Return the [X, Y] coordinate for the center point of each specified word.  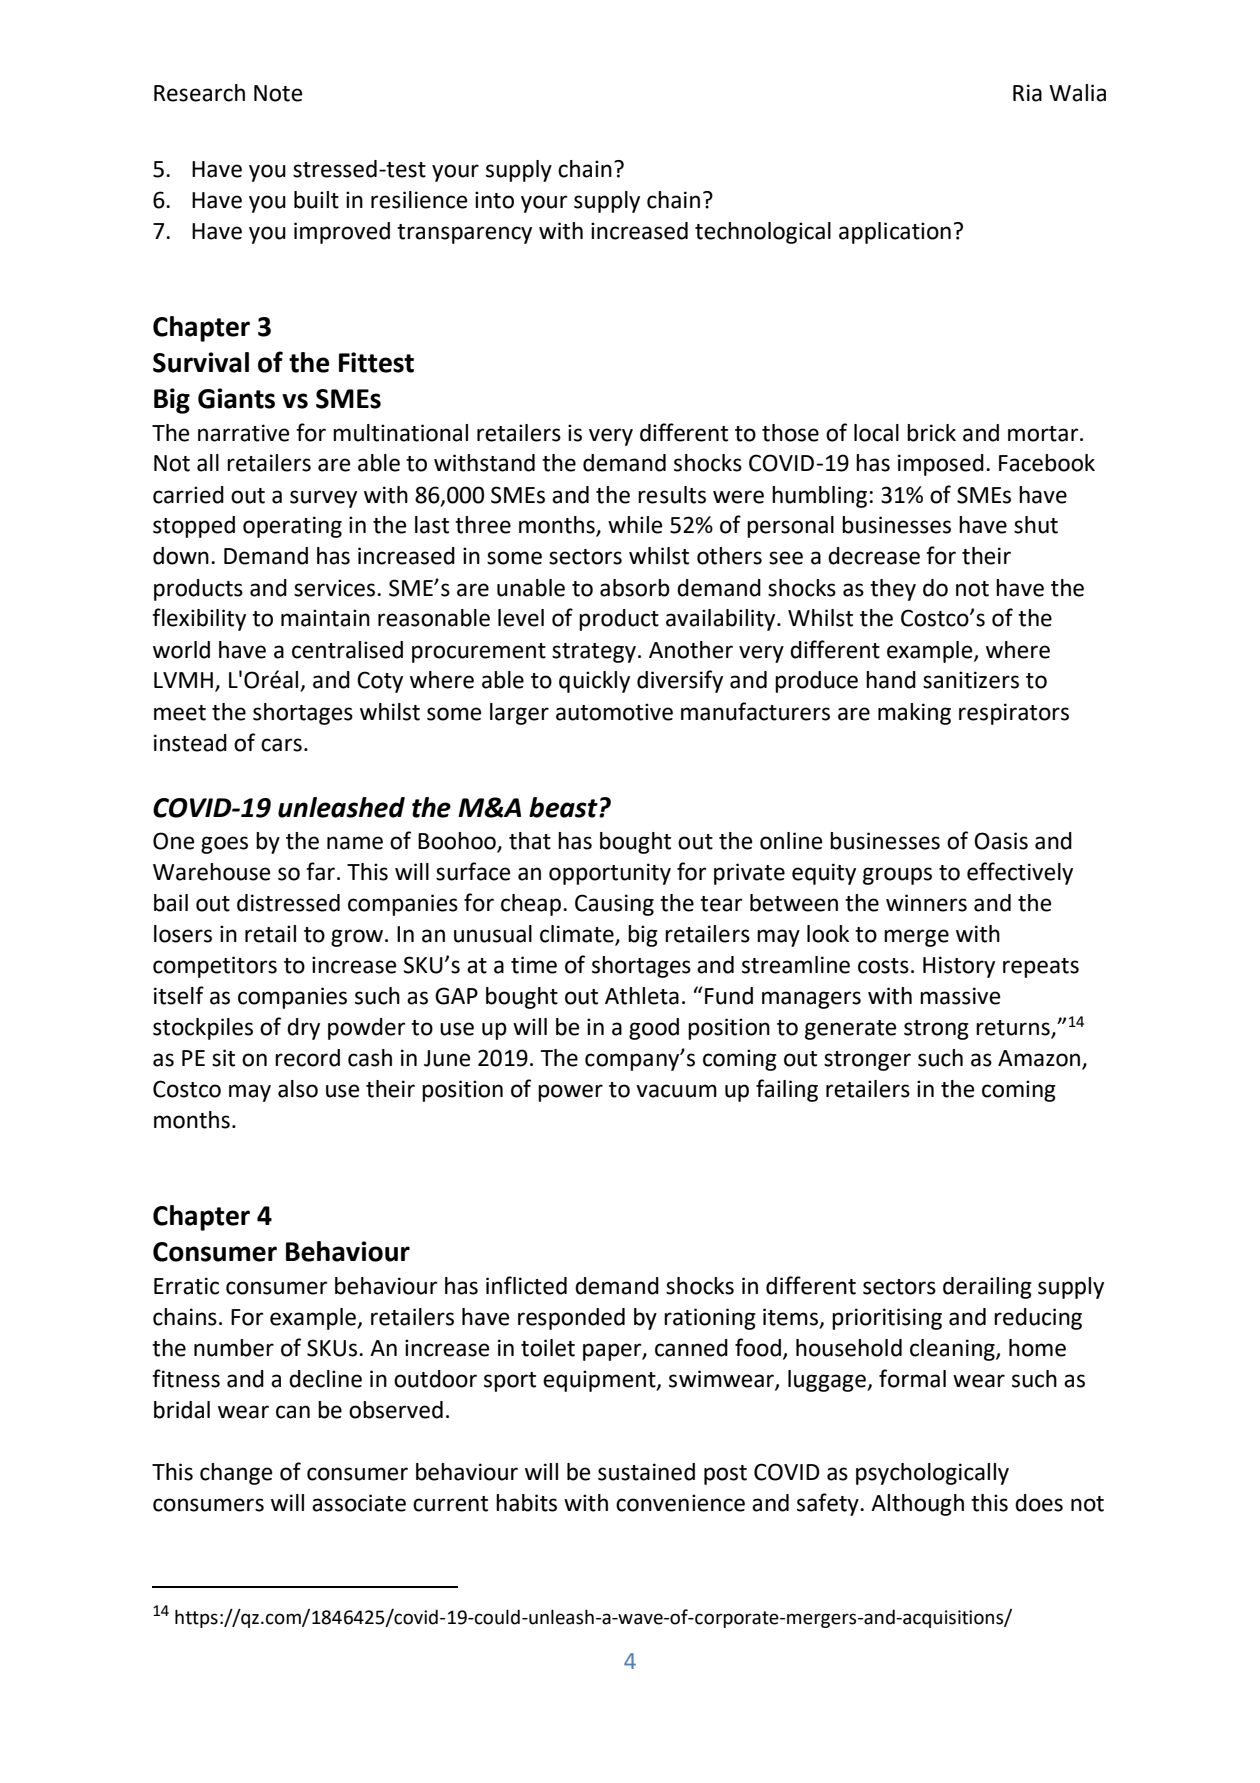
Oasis [1001, 841]
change [236, 1474]
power [570, 1093]
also [298, 1089]
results [672, 495]
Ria [1027, 93]
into [494, 200]
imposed [941, 465]
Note [278, 93]
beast [564, 807]
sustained [646, 1472]
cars [281, 745]
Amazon [1040, 1059]
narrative [244, 433]
